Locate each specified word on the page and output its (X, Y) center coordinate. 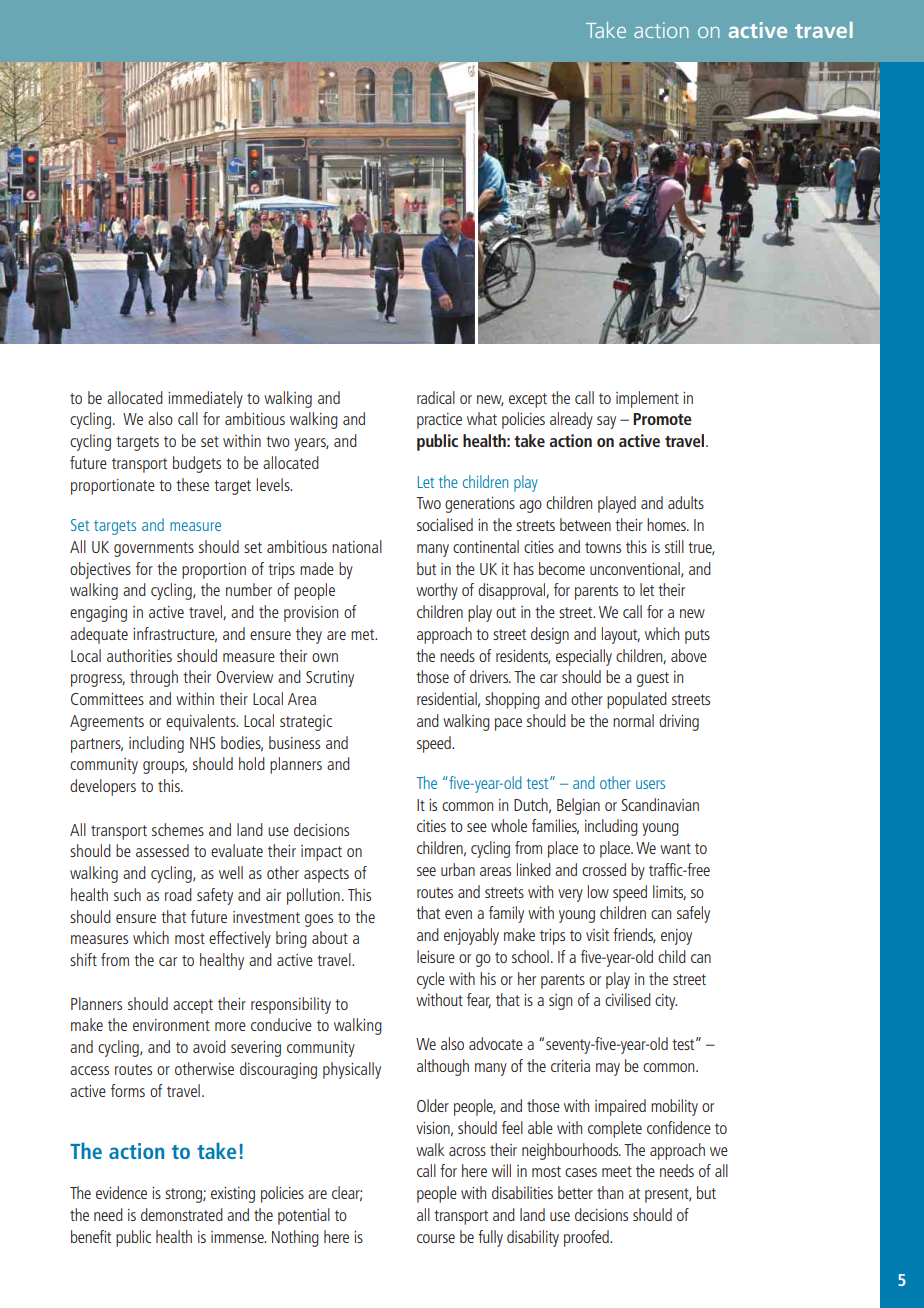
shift (83, 959)
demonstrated (182, 1214)
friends (634, 935)
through (154, 678)
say (606, 422)
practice (439, 421)
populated (637, 700)
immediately (205, 399)
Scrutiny (330, 679)
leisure (436, 956)
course (436, 1238)
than (610, 1192)
